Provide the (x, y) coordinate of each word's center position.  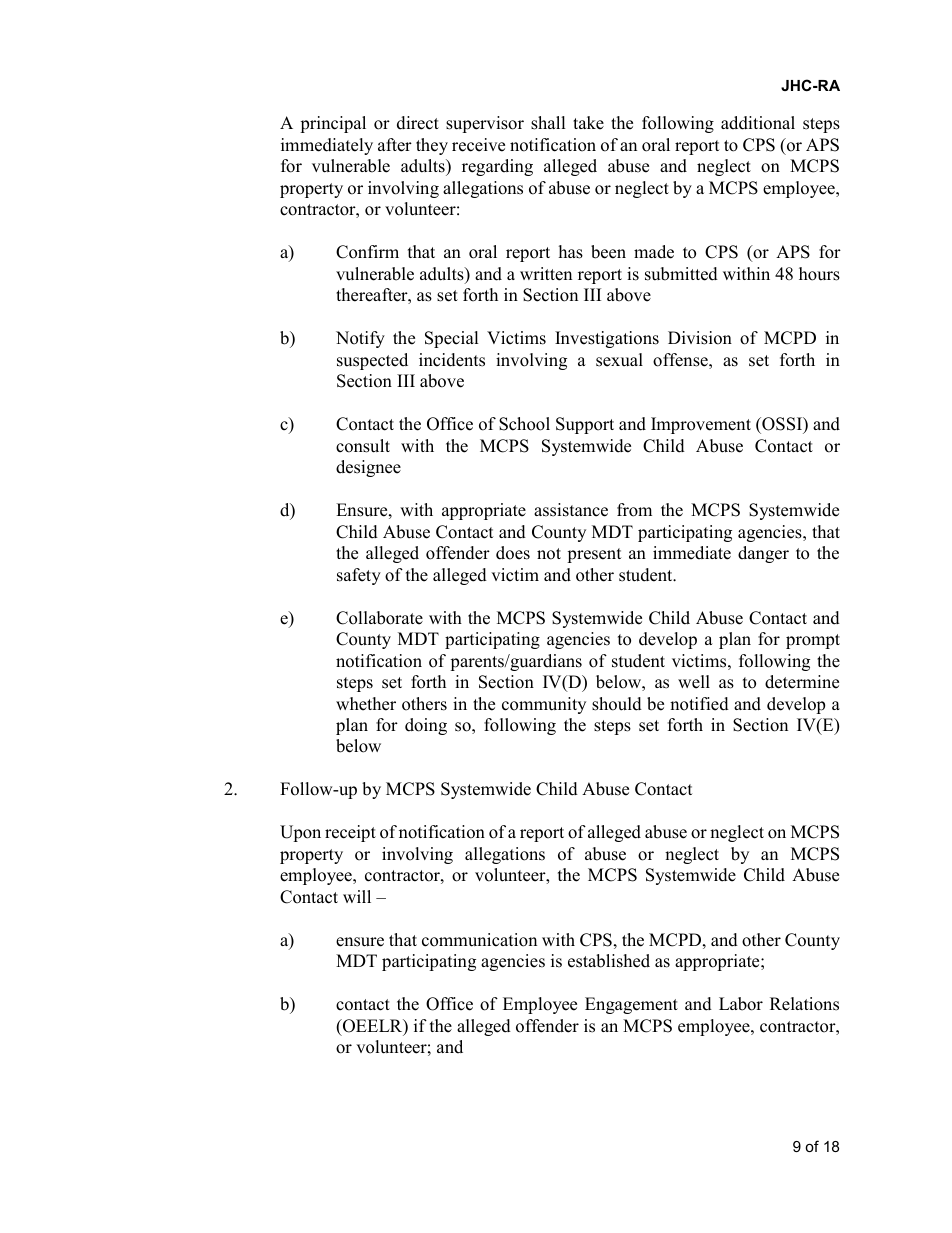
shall (548, 123)
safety (359, 576)
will (357, 896)
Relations (804, 1004)
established (609, 961)
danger (763, 554)
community (544, 705)
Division (700, 338)
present (594, 555)
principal (333, 124)
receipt (350, 833)
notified (699, 704)
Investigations (607, 339)
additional (758, 123)
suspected (372, 361)
